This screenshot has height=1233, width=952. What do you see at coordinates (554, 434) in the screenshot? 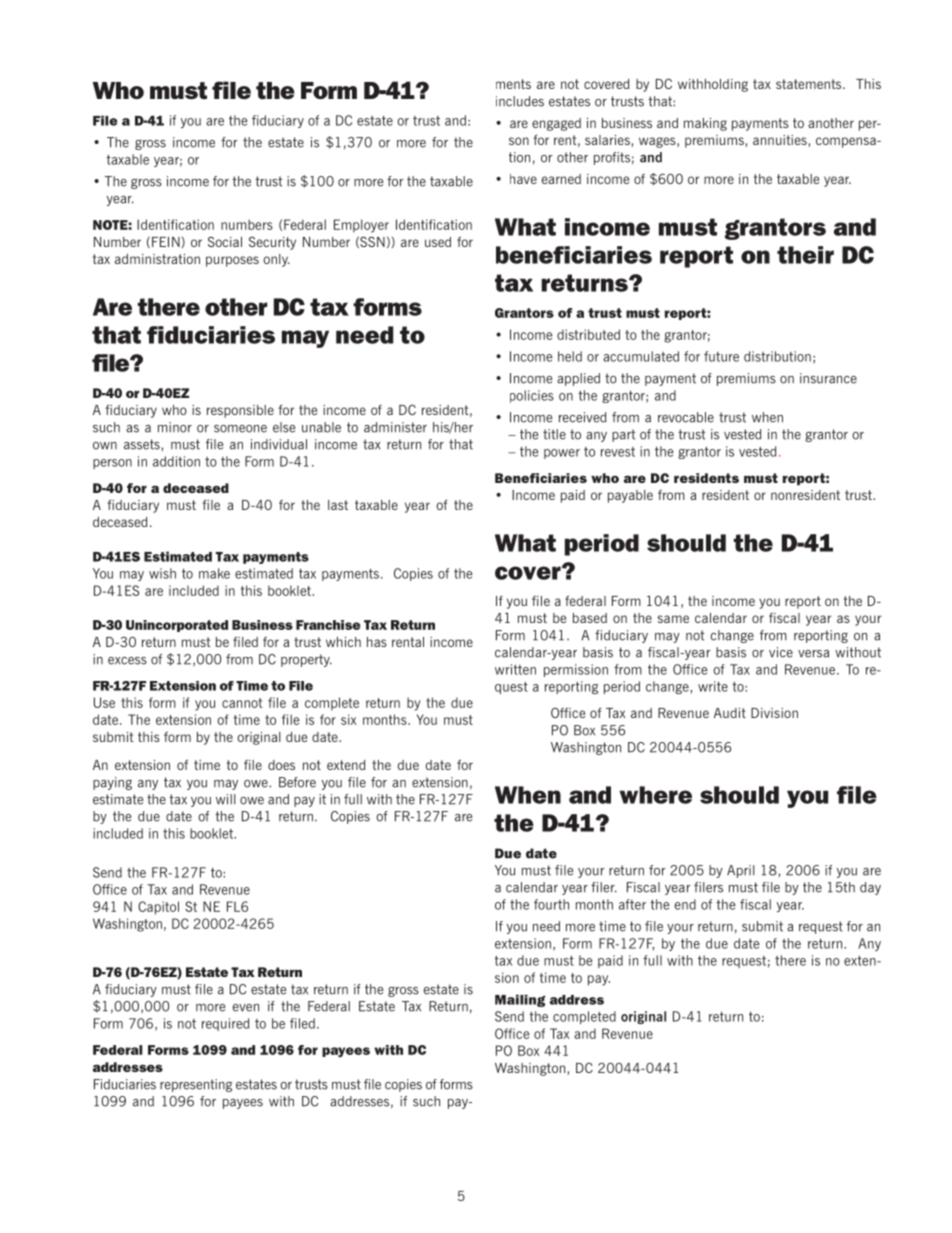
I see `title` at bounding box center [554, 434].
